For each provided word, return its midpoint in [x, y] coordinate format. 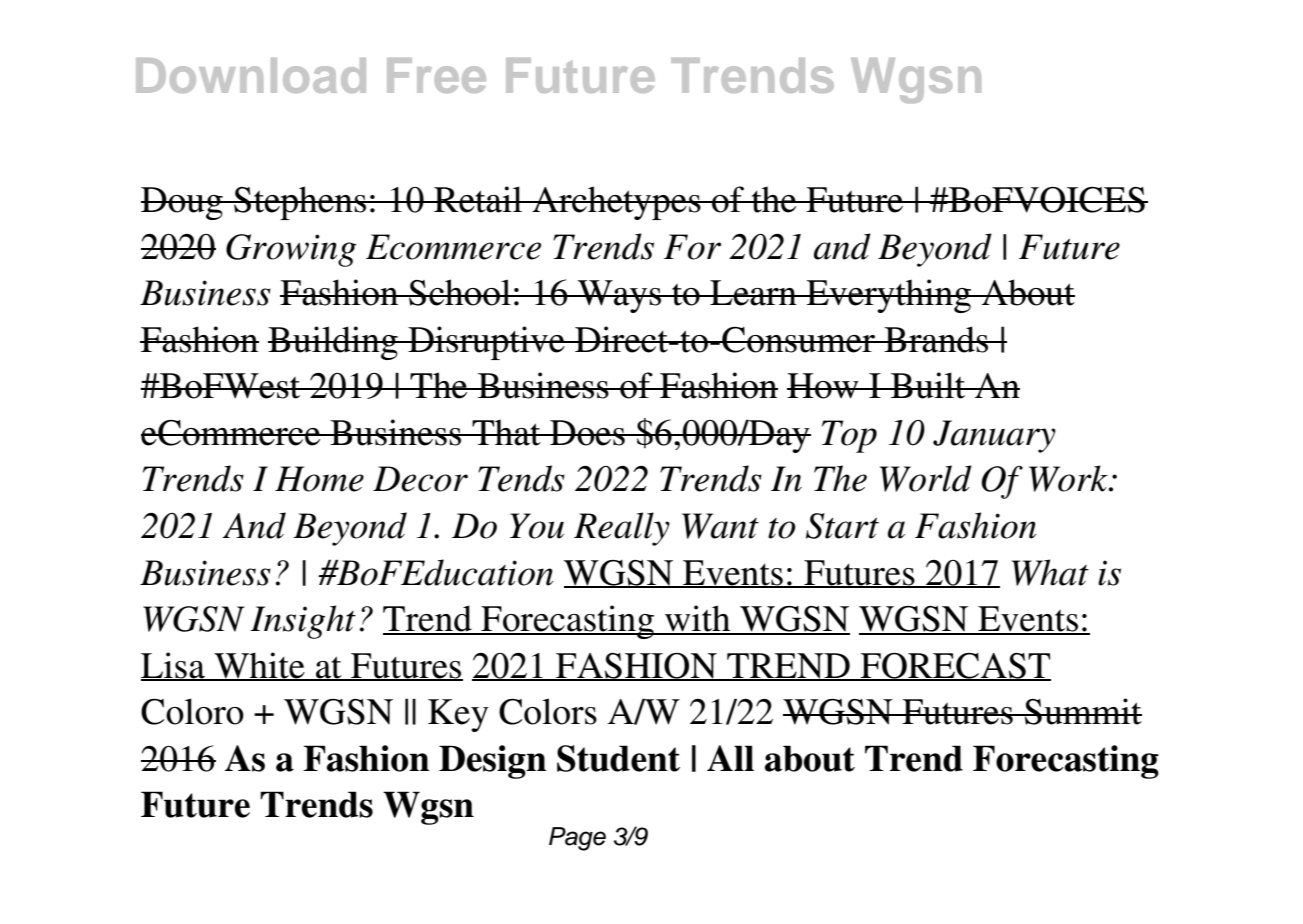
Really [622, 529]
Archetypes [616, 203]
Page [577, 839]
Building [334, 343]
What [1050, 572]
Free [436, 75]
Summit [1082, 711]
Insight [303, 622]
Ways [620, 296]
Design [493, 762]
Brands [936, 339]
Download [251, 75]
